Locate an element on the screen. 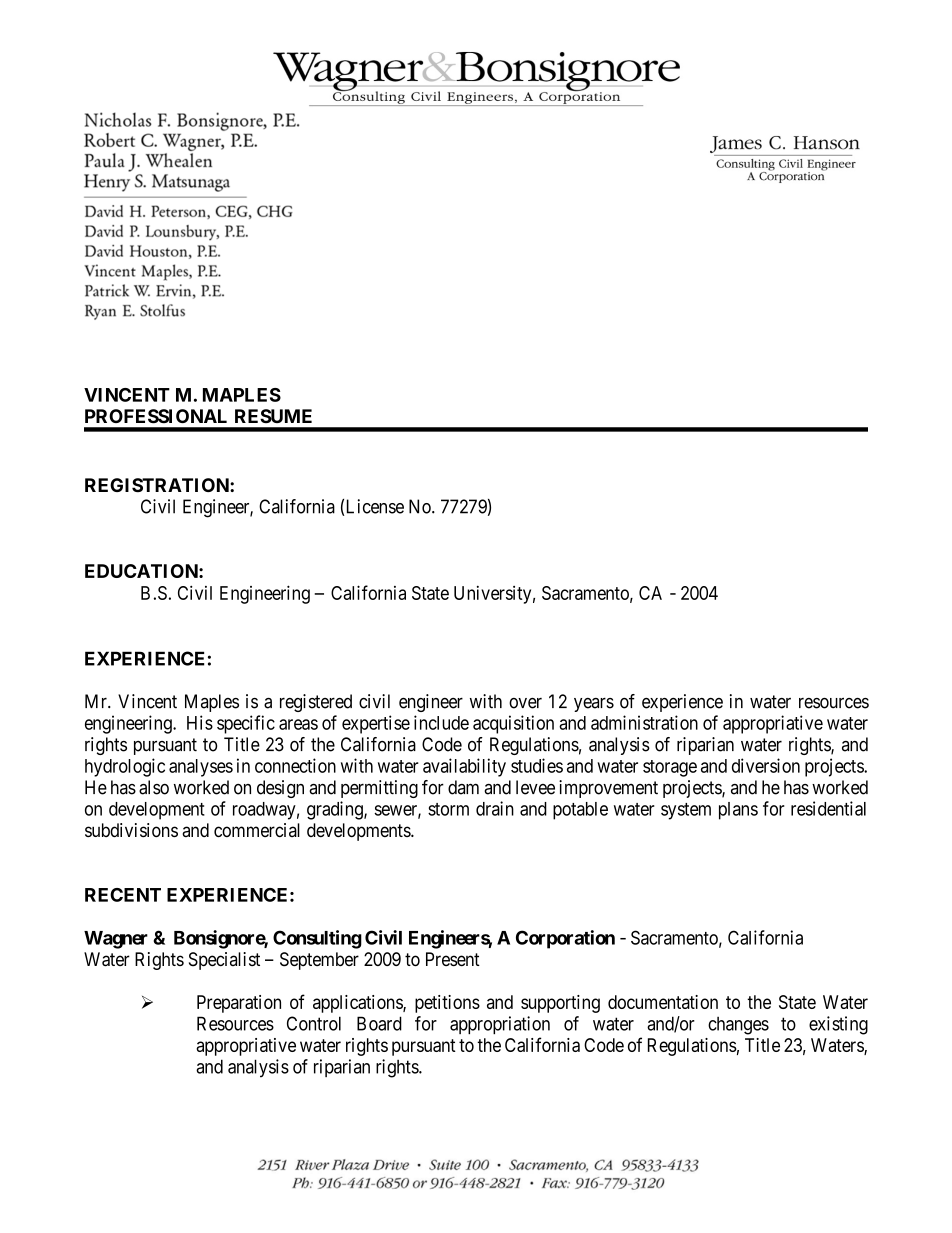 The image size is (952, 1233). petitions is located at coordinates (447, 1004).
